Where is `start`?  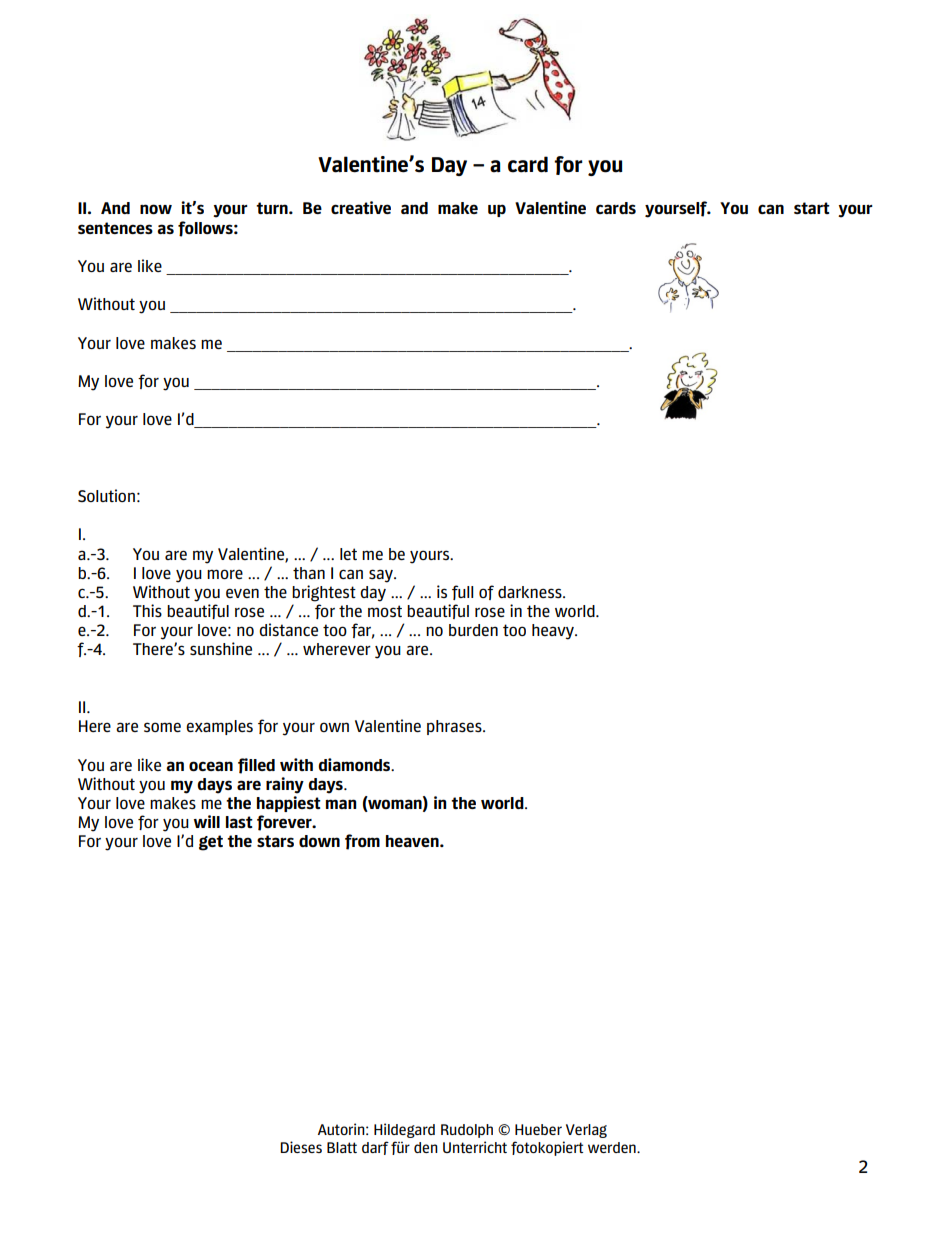 start is located at coordinates (812, 208).
